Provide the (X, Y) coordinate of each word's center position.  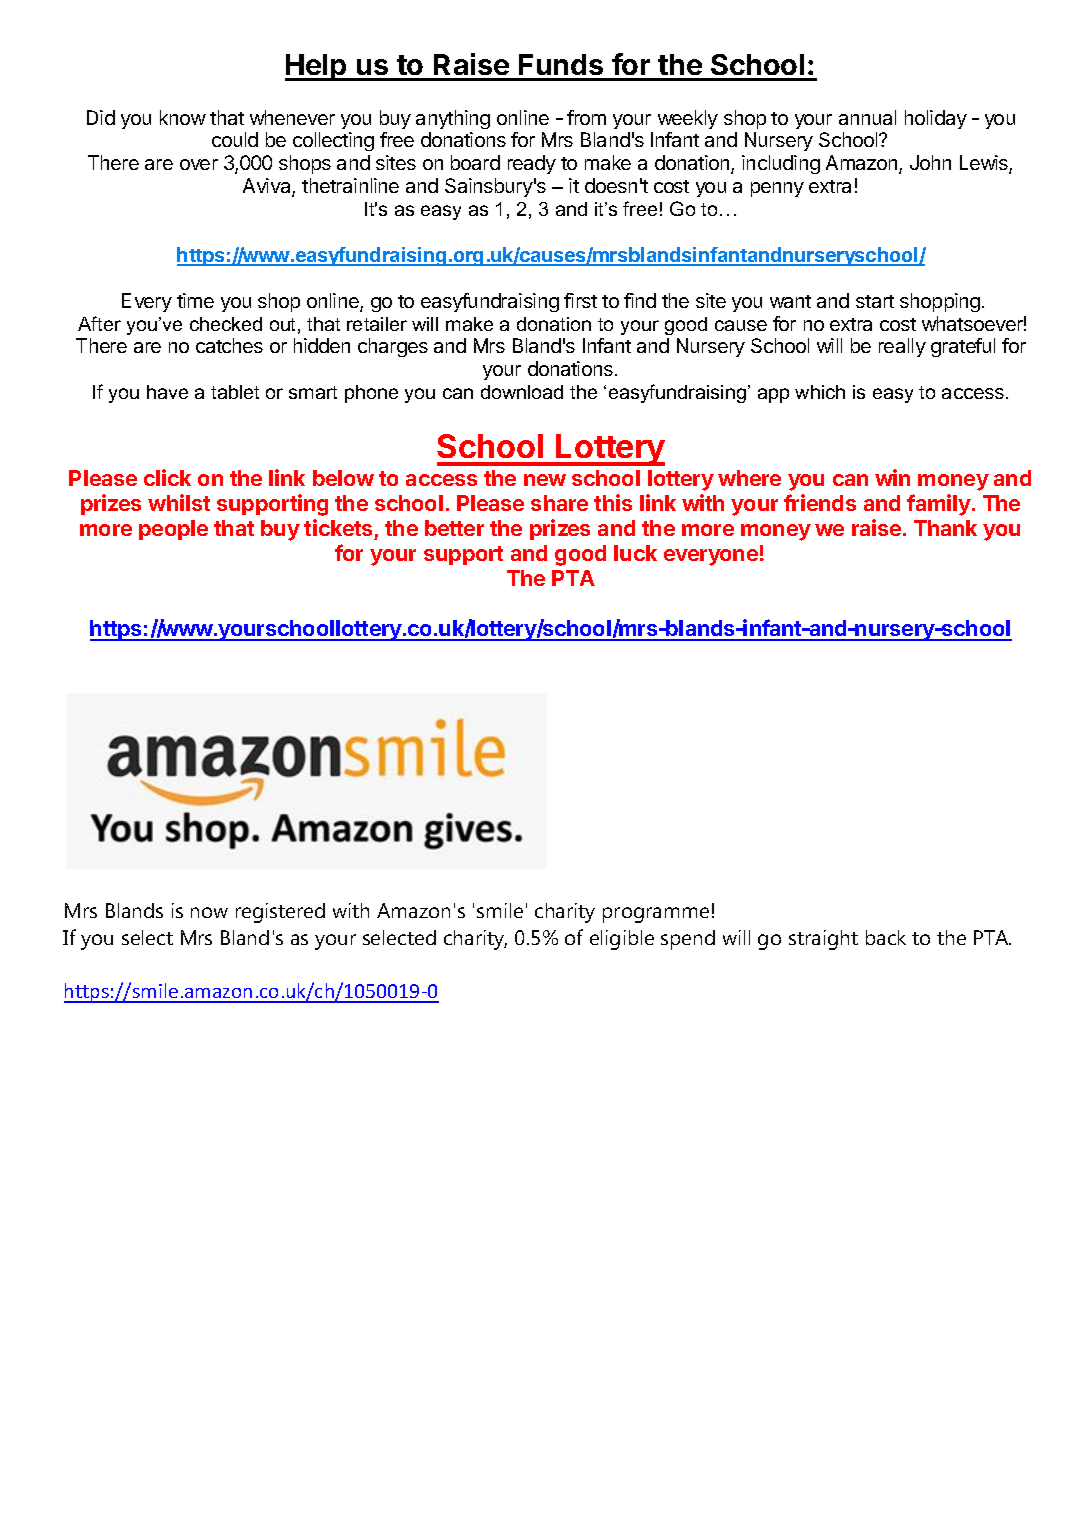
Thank (945, 528)
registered (280, 913)
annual (867, 117)
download (522, 392)
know (183, 117)
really (902, 347)
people (173, 530)
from (586, 117)
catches (229, 345)
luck (635, 553)
